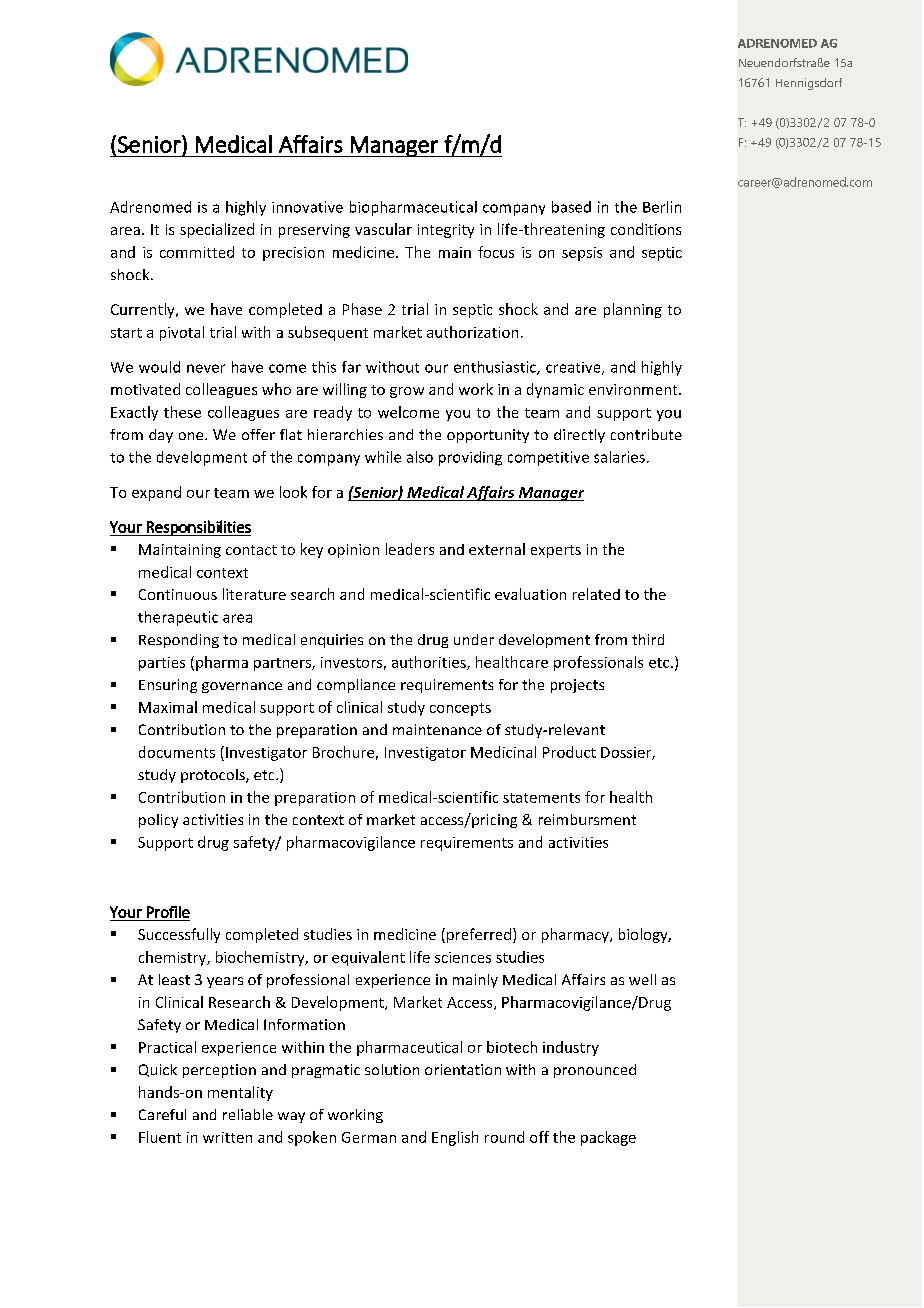 The height and width of the page is (1308, 924). I want to click on sepsis, so click(582, 254).
